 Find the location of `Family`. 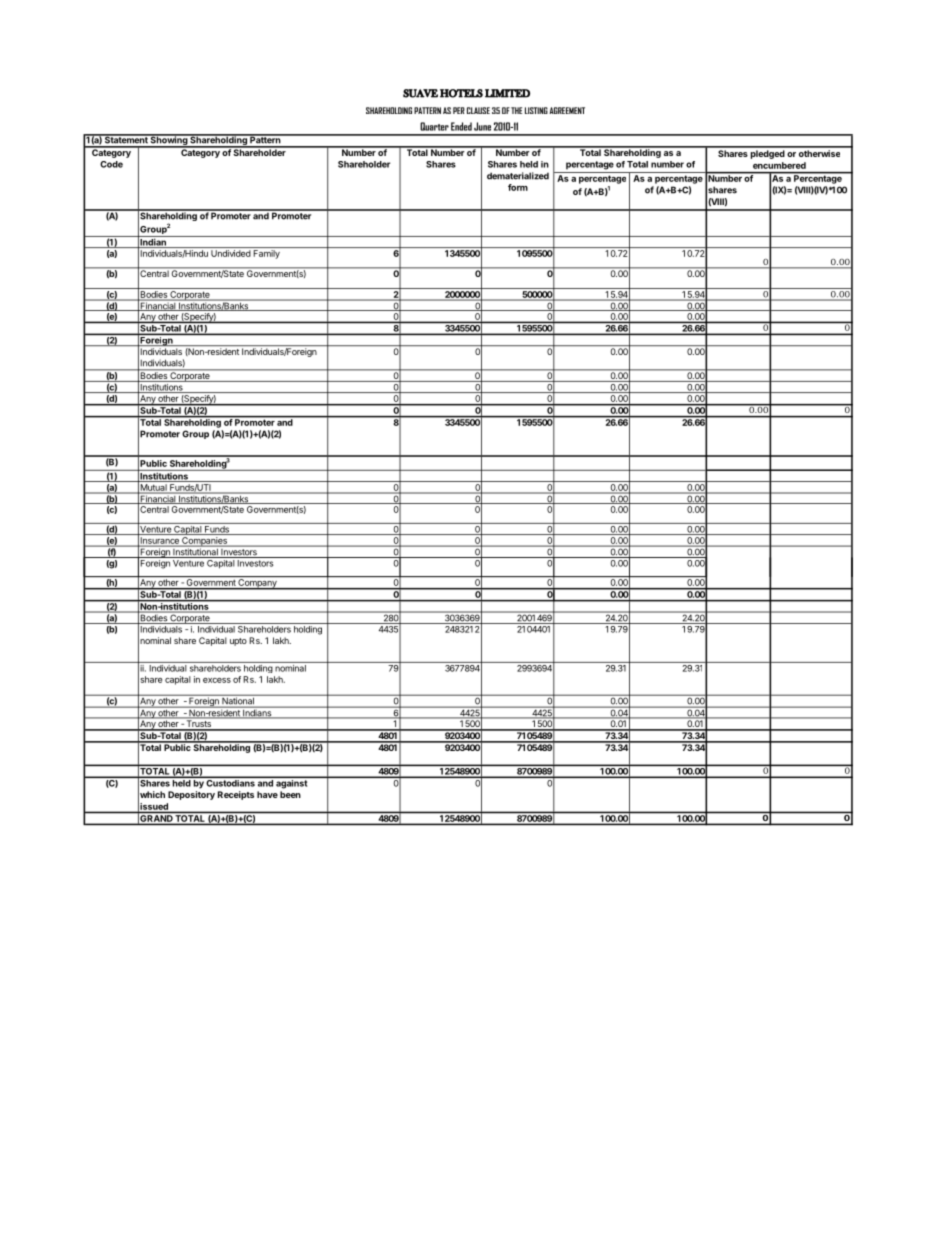

Family is located at coordinates (266, 254).
